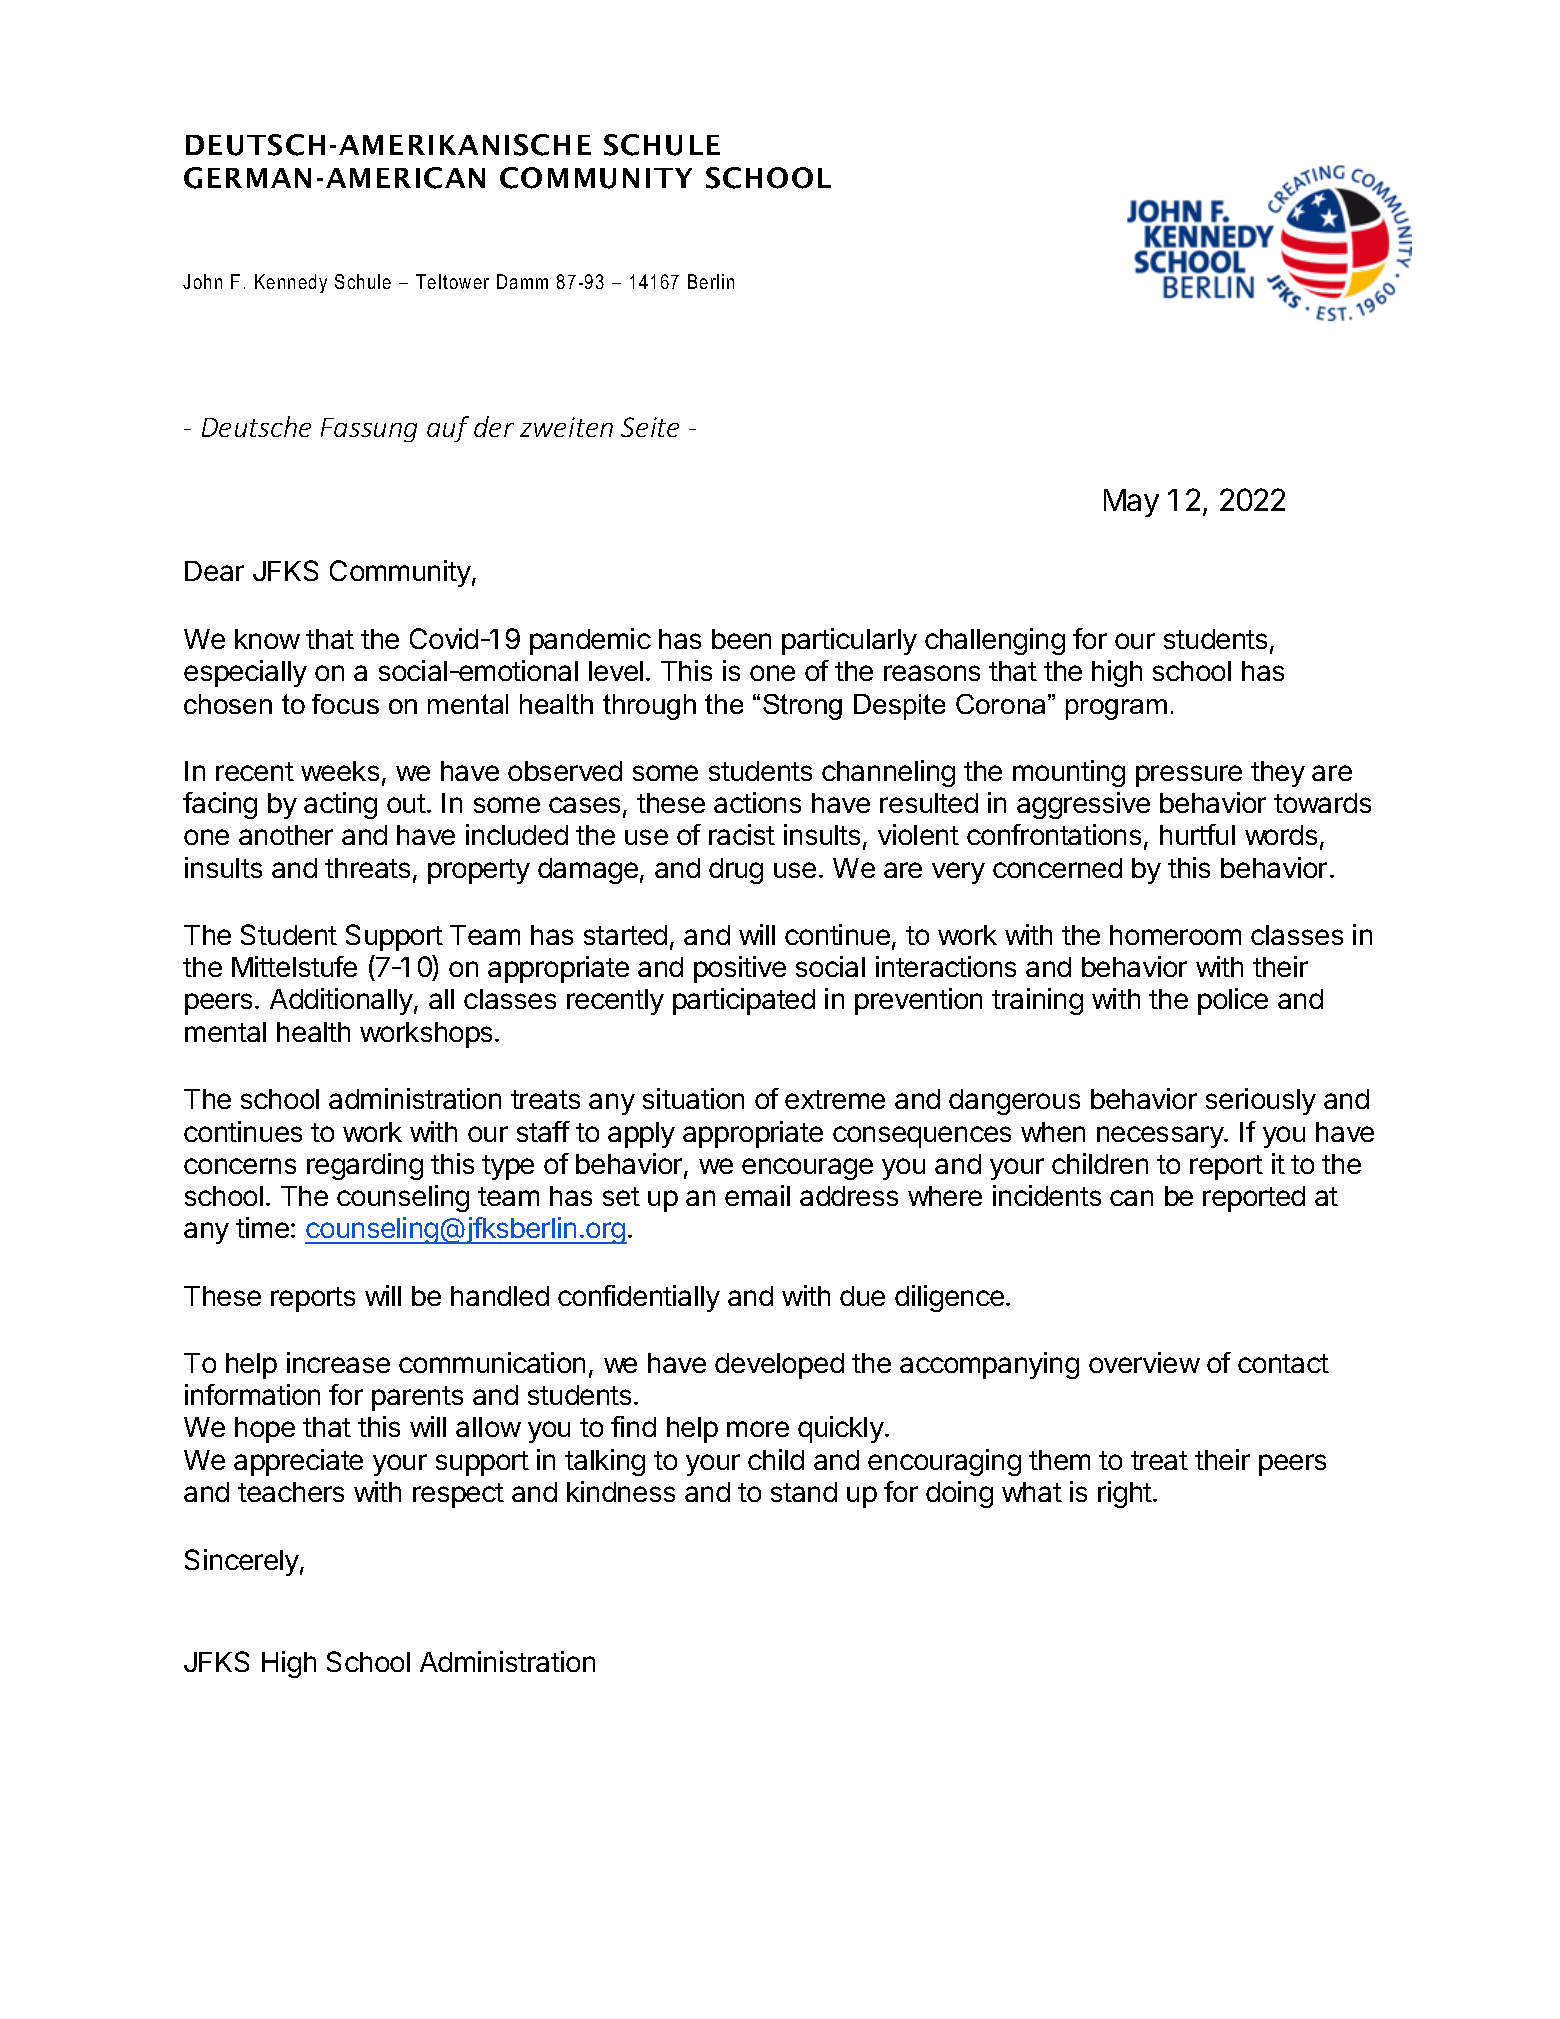  Describe the element at coordinates (367, 868) in the screenshot. I see `threats` at that location.
